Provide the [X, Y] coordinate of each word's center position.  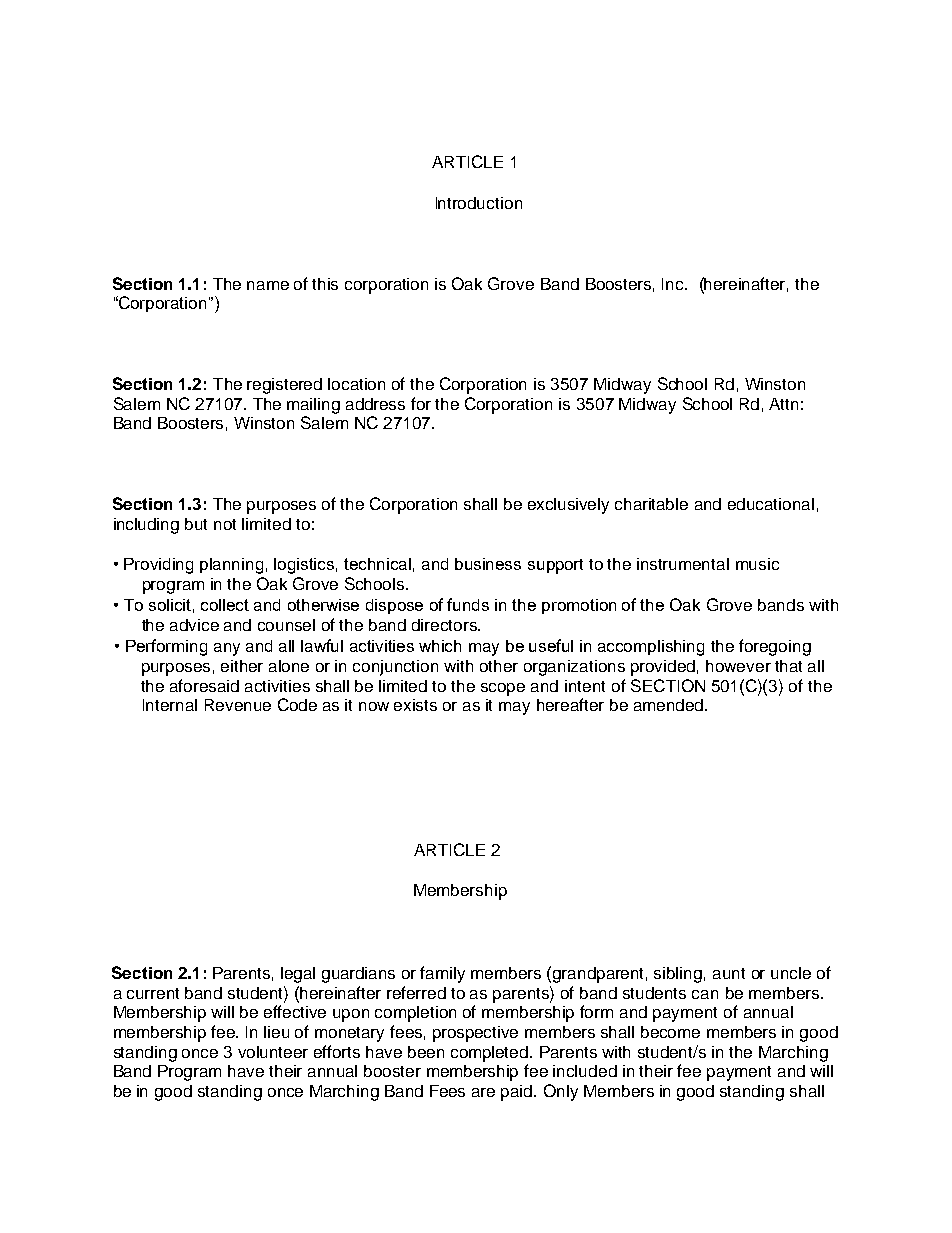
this [325, 284]
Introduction [479, 203]
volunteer [273, 1052]
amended [670, 705]
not [225, 524]
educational [771, 504]
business [488, 564]
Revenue [238, 705]
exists [415, 705]
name [268, 285]
